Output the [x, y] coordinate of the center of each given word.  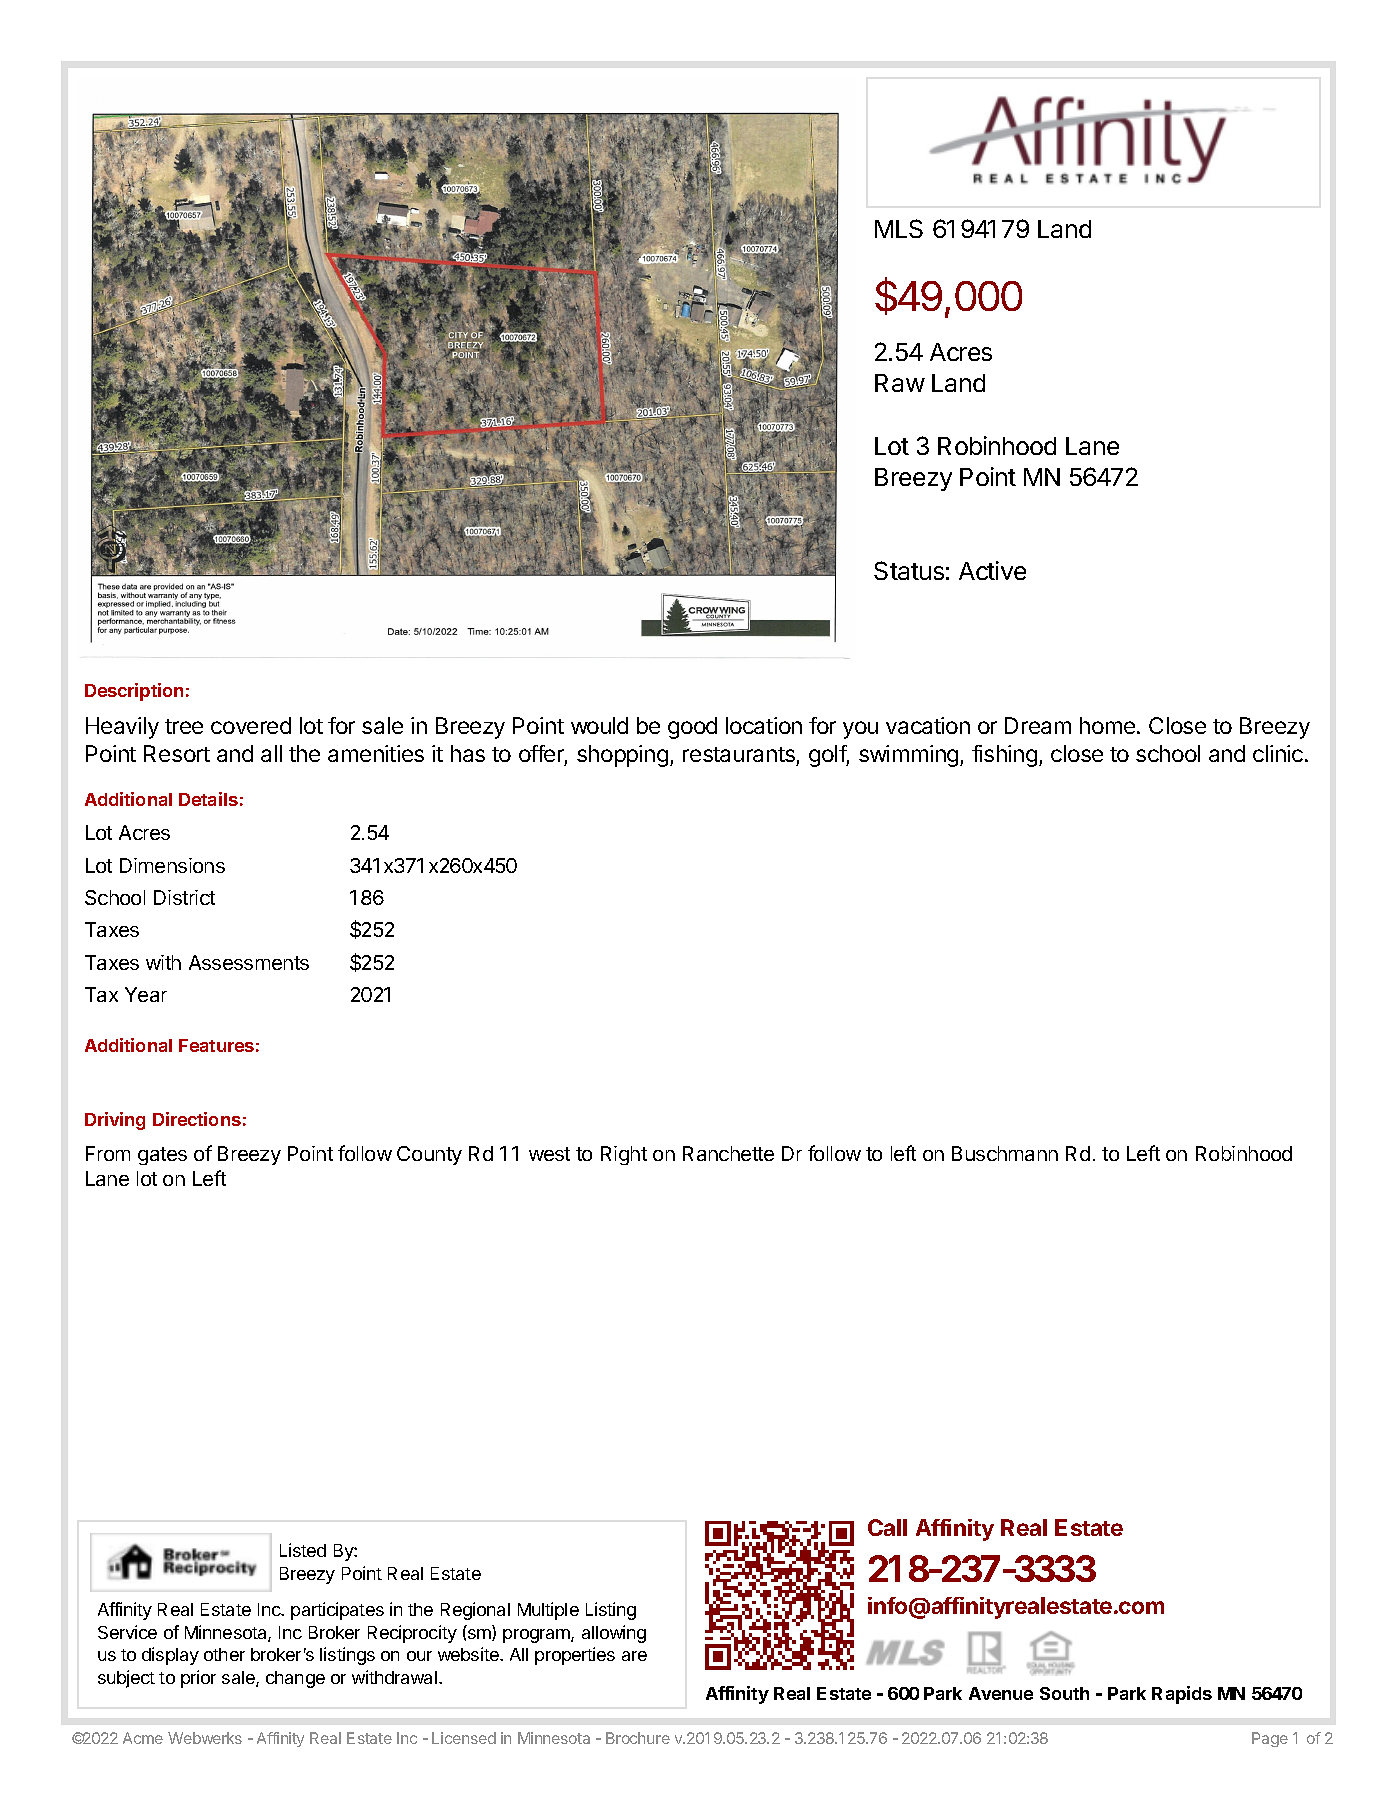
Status [909, 570]
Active [992, 570]
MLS [899, 228]
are [634, 1656]
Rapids [1182, 1695]
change [295, 1679]
